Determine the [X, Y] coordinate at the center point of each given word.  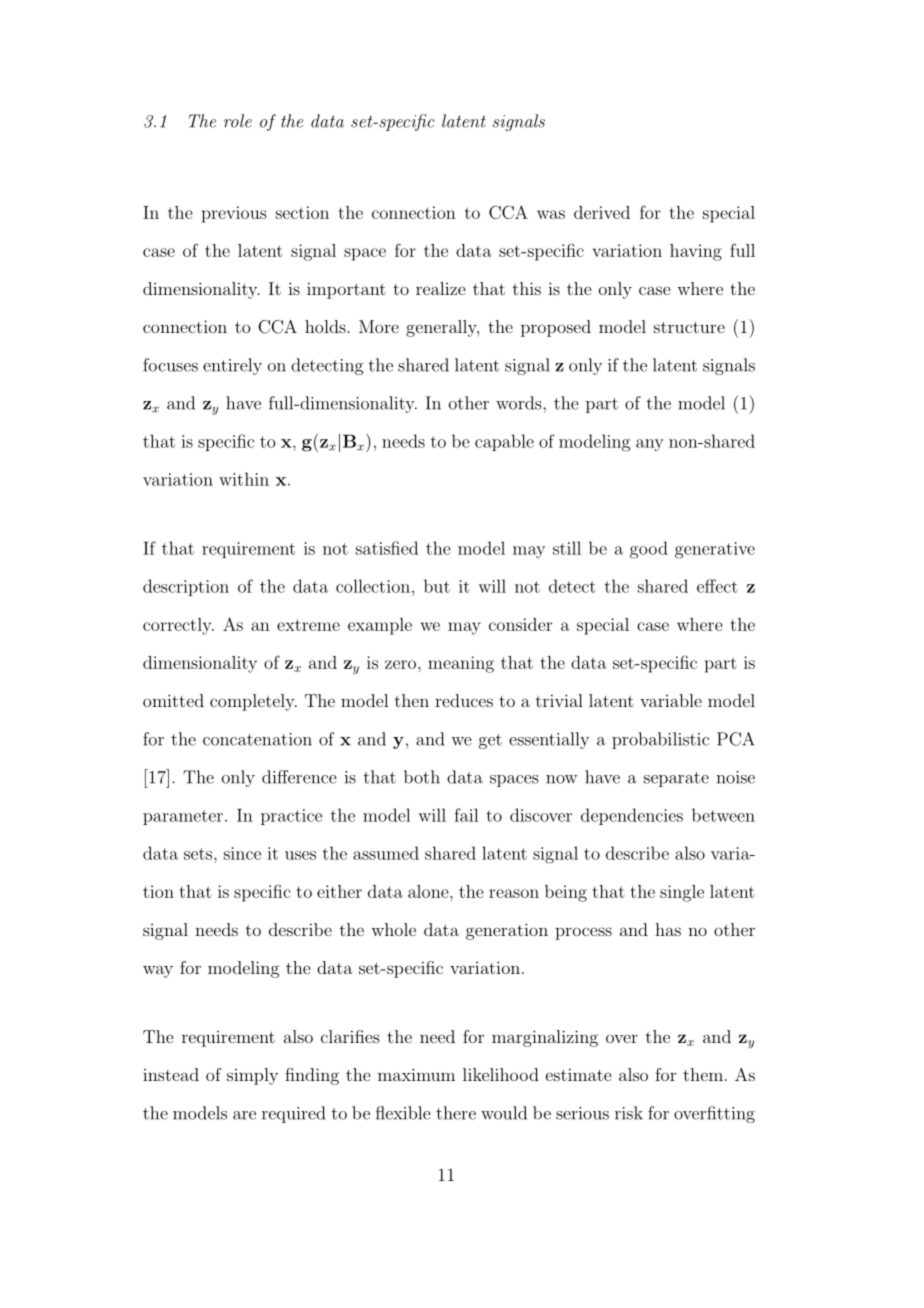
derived [602, 212]
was [551, 214]
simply [252, 1076]
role [238, 121]
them [703, 1074]
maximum [416, 1074]
